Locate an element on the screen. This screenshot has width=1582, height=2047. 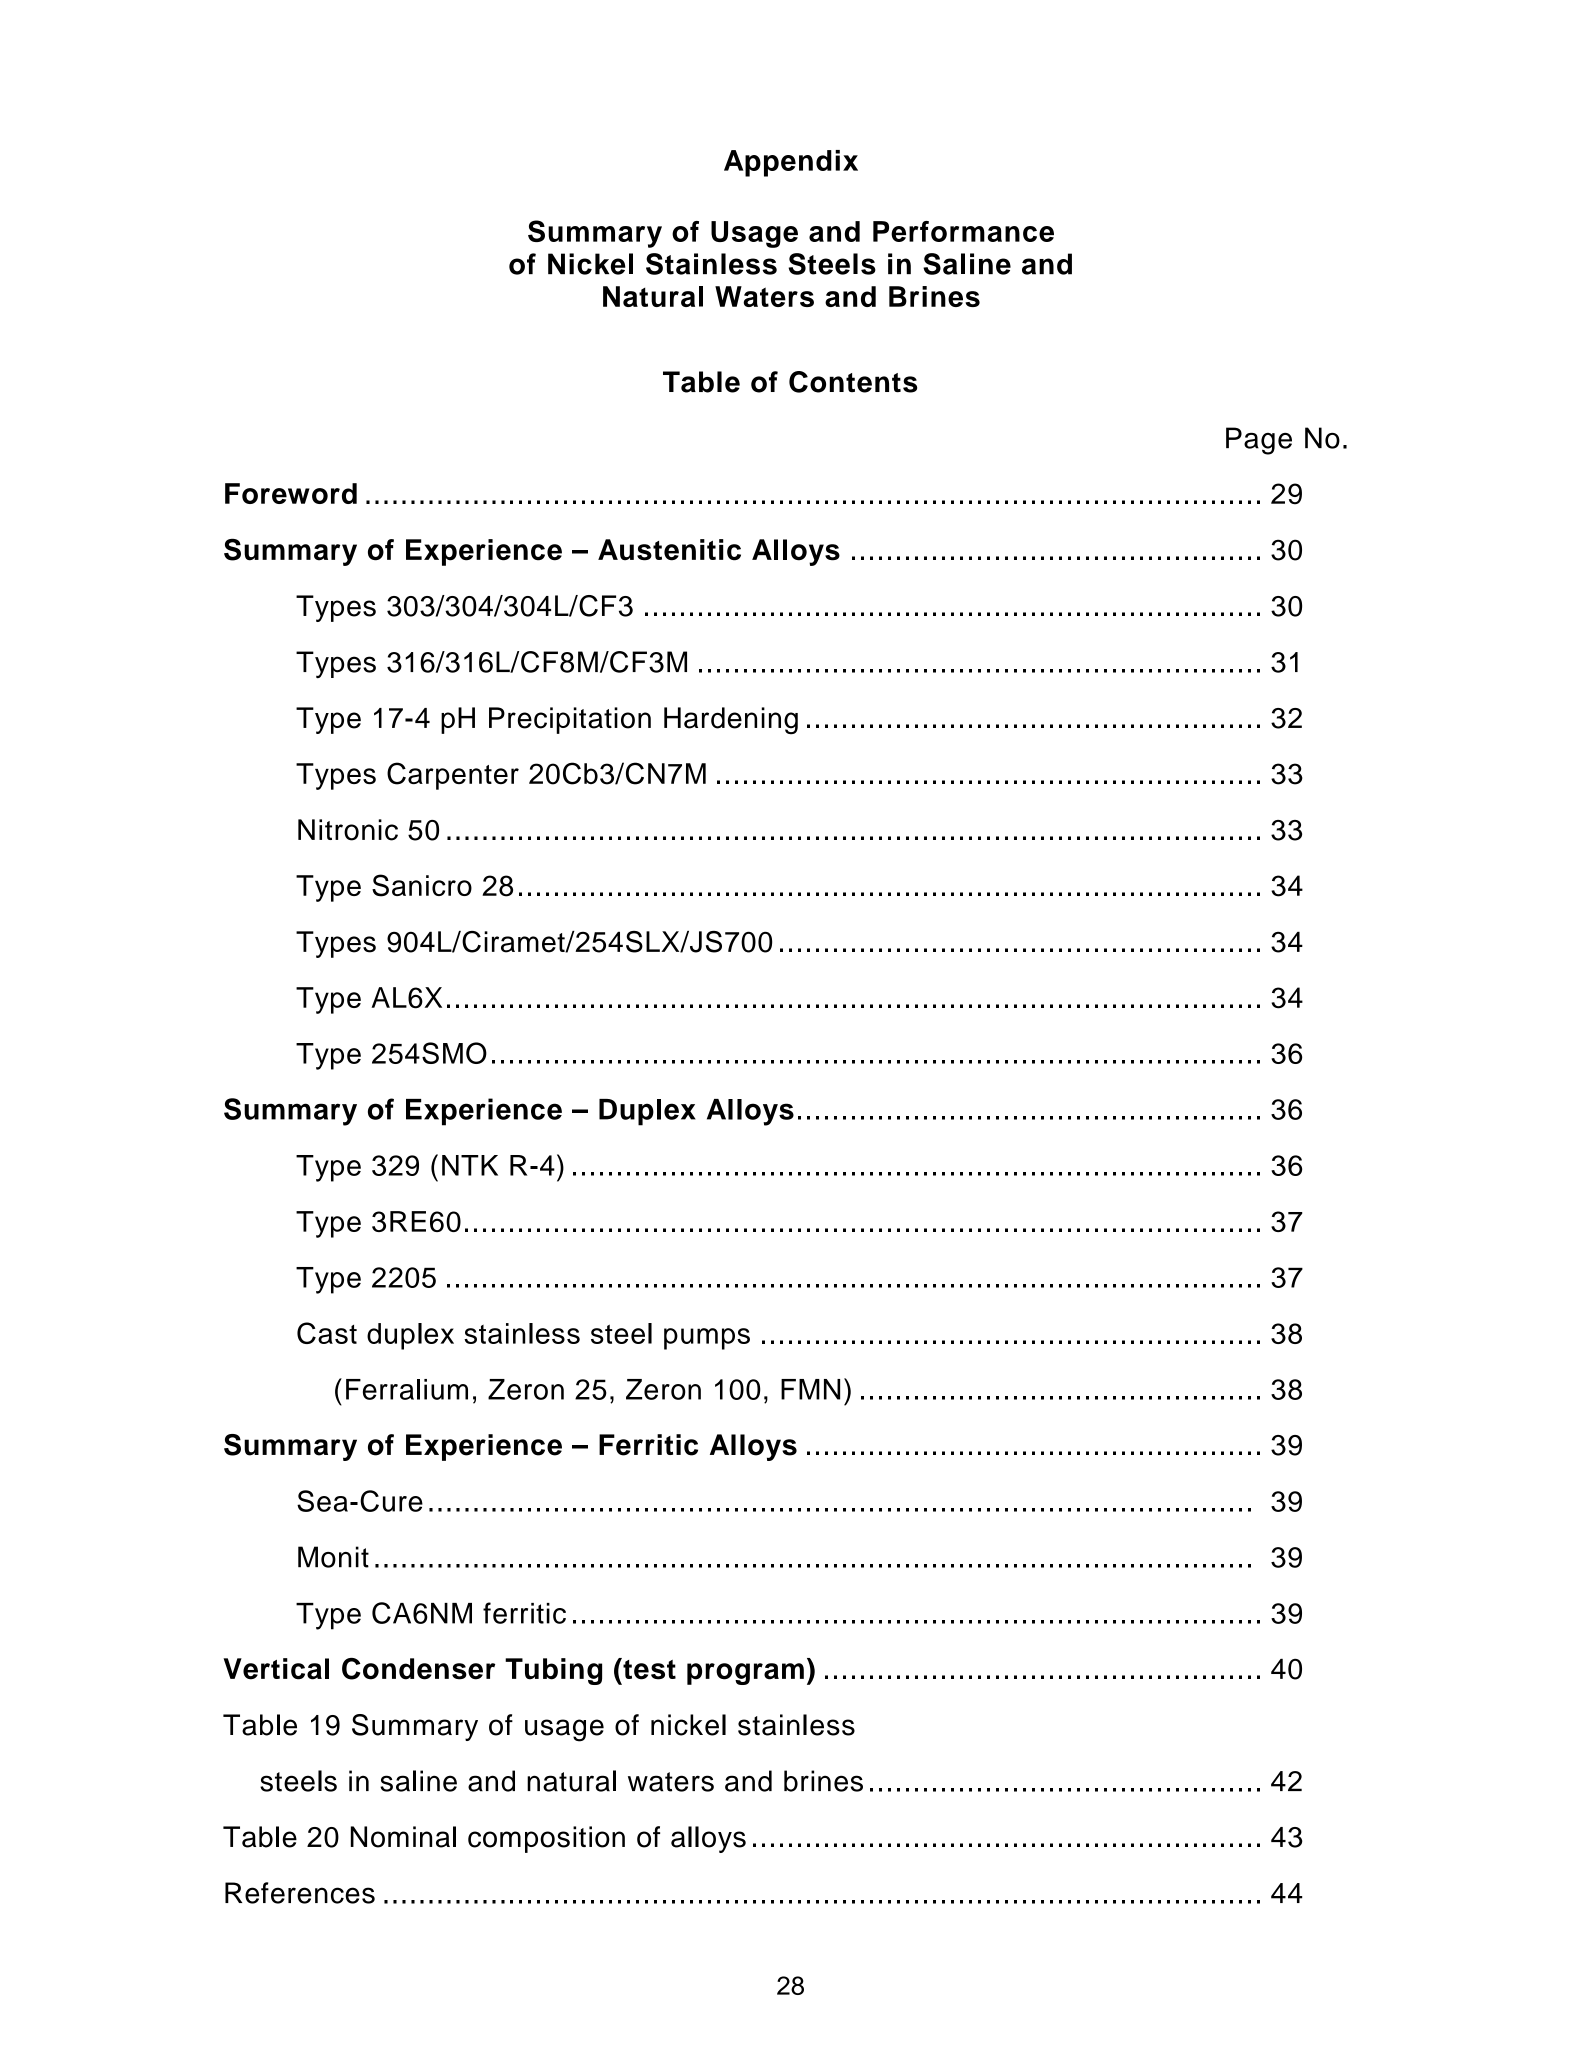
Carpenter is located at coordinates (453, 776).
